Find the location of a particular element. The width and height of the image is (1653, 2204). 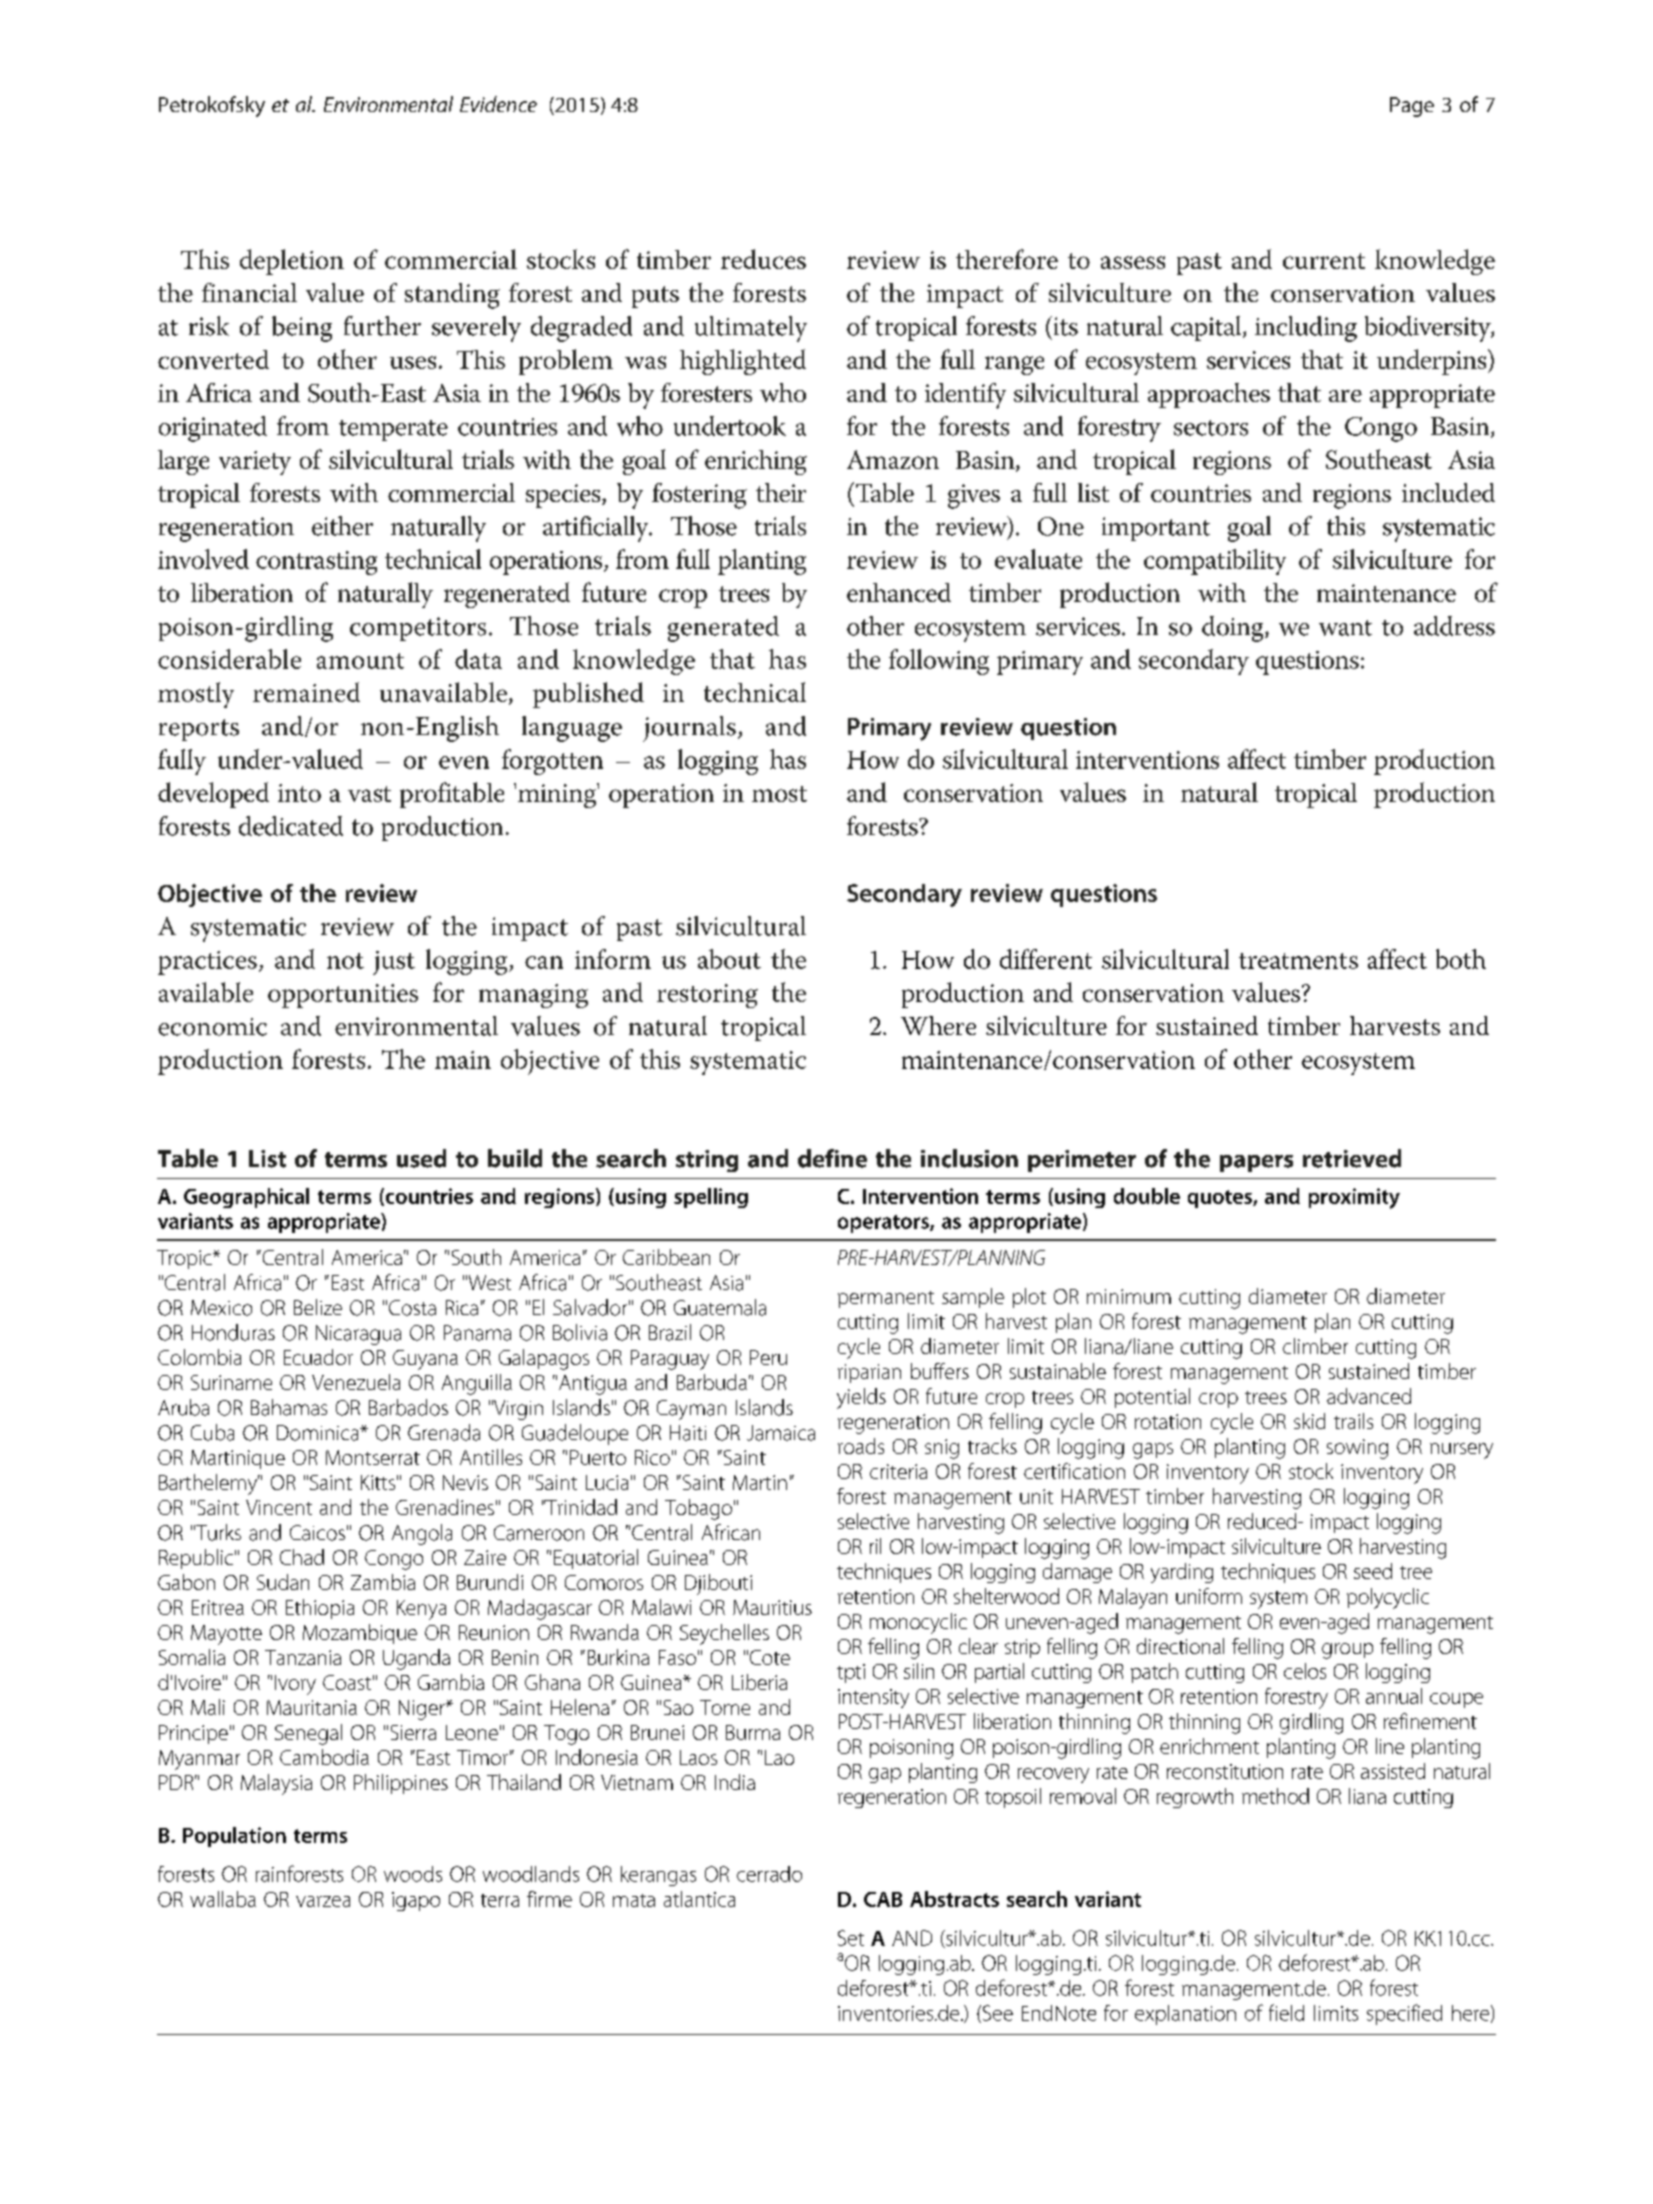

woods is located at coordinates (413, 1874).
